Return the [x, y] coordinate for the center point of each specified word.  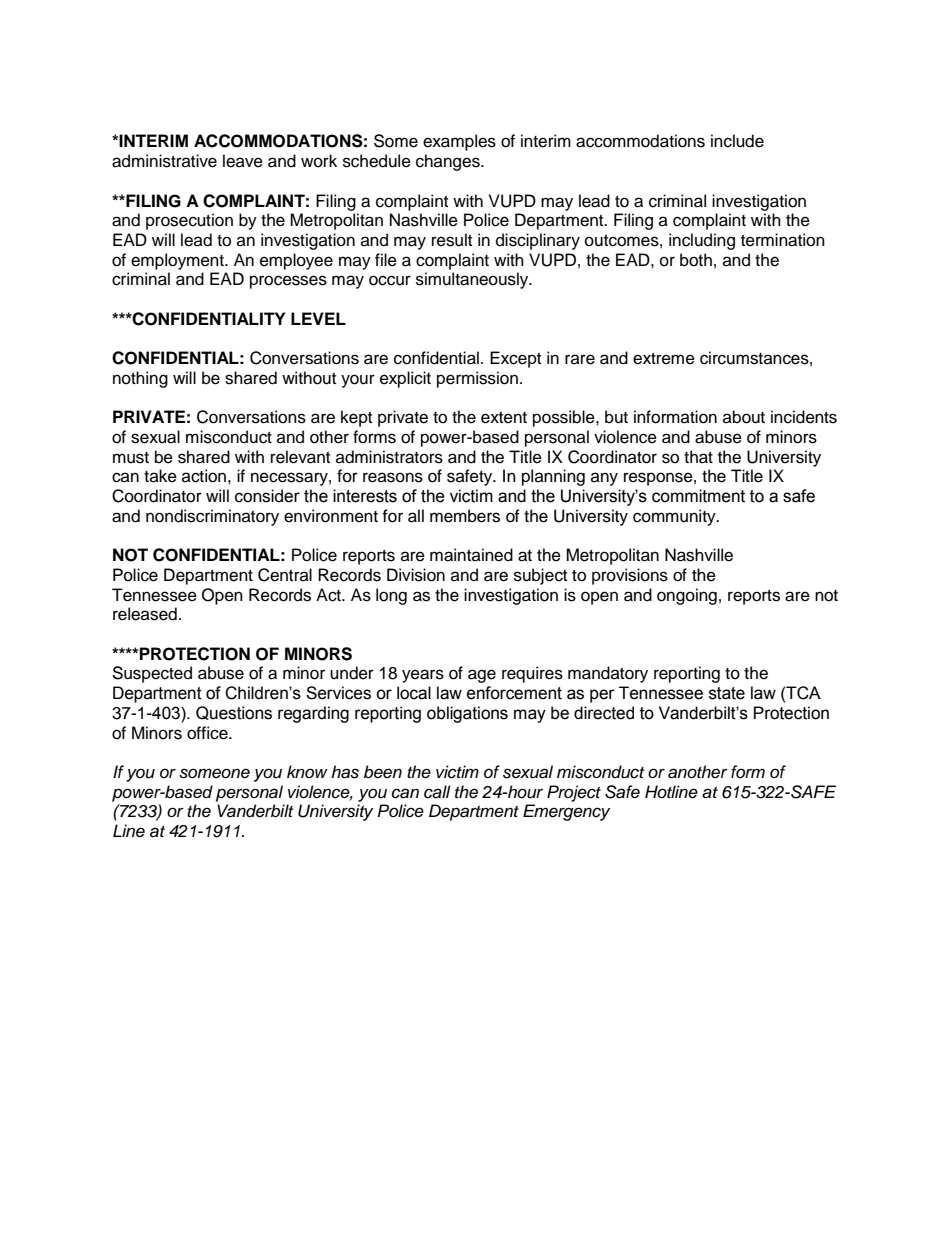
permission [477, 379]
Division [416, 575]
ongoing [687, 596]
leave [243, 161]
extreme [664, 359]
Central [285, 575]
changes [449, 162]
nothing [140, 379]
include [737, 141]
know [307, 771]
